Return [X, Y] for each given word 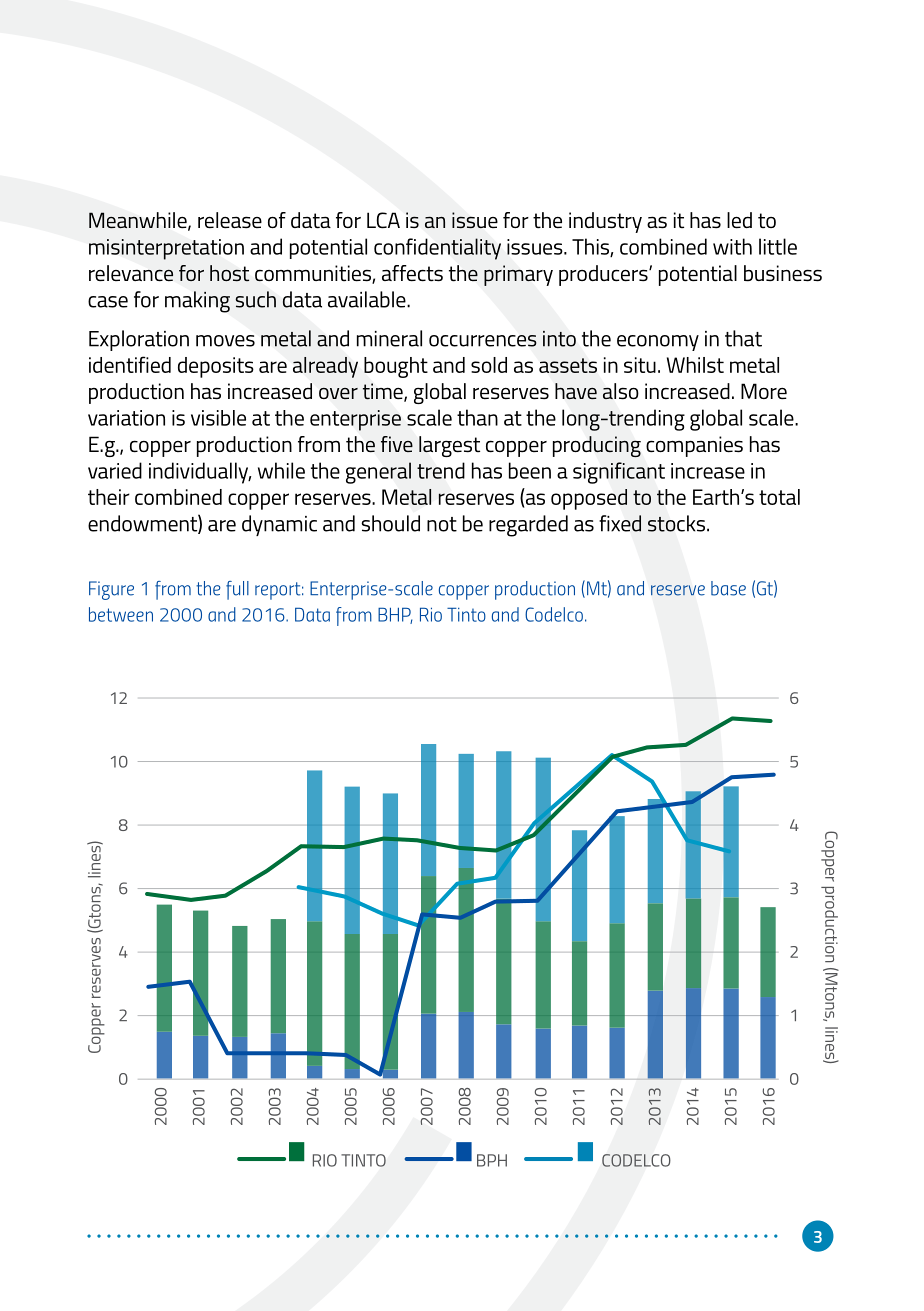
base [728, 588]
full [237, 590]
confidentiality [437, 249]
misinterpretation [166, 249]
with [732, 246]
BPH [492, 1160]
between [121, 614]
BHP [395, 615]
